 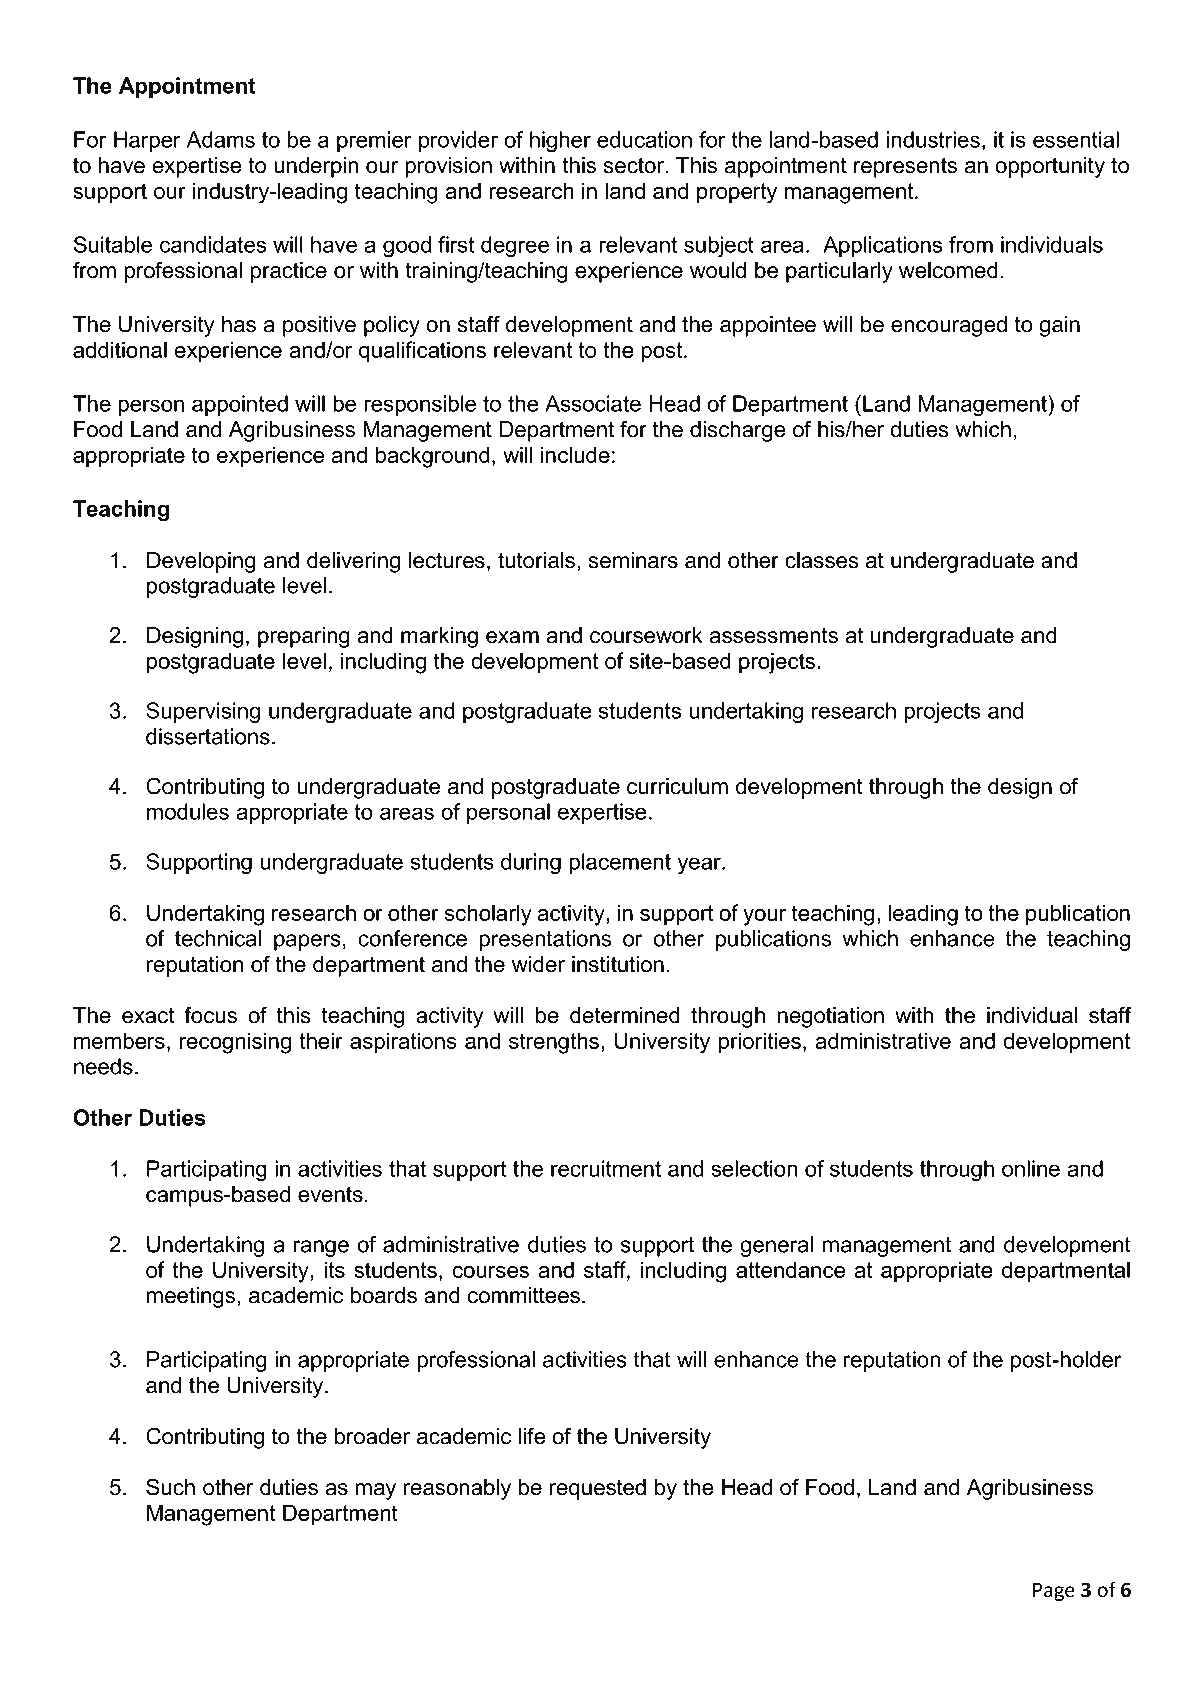 I want to click on modules, so click(x=188, y=811).
